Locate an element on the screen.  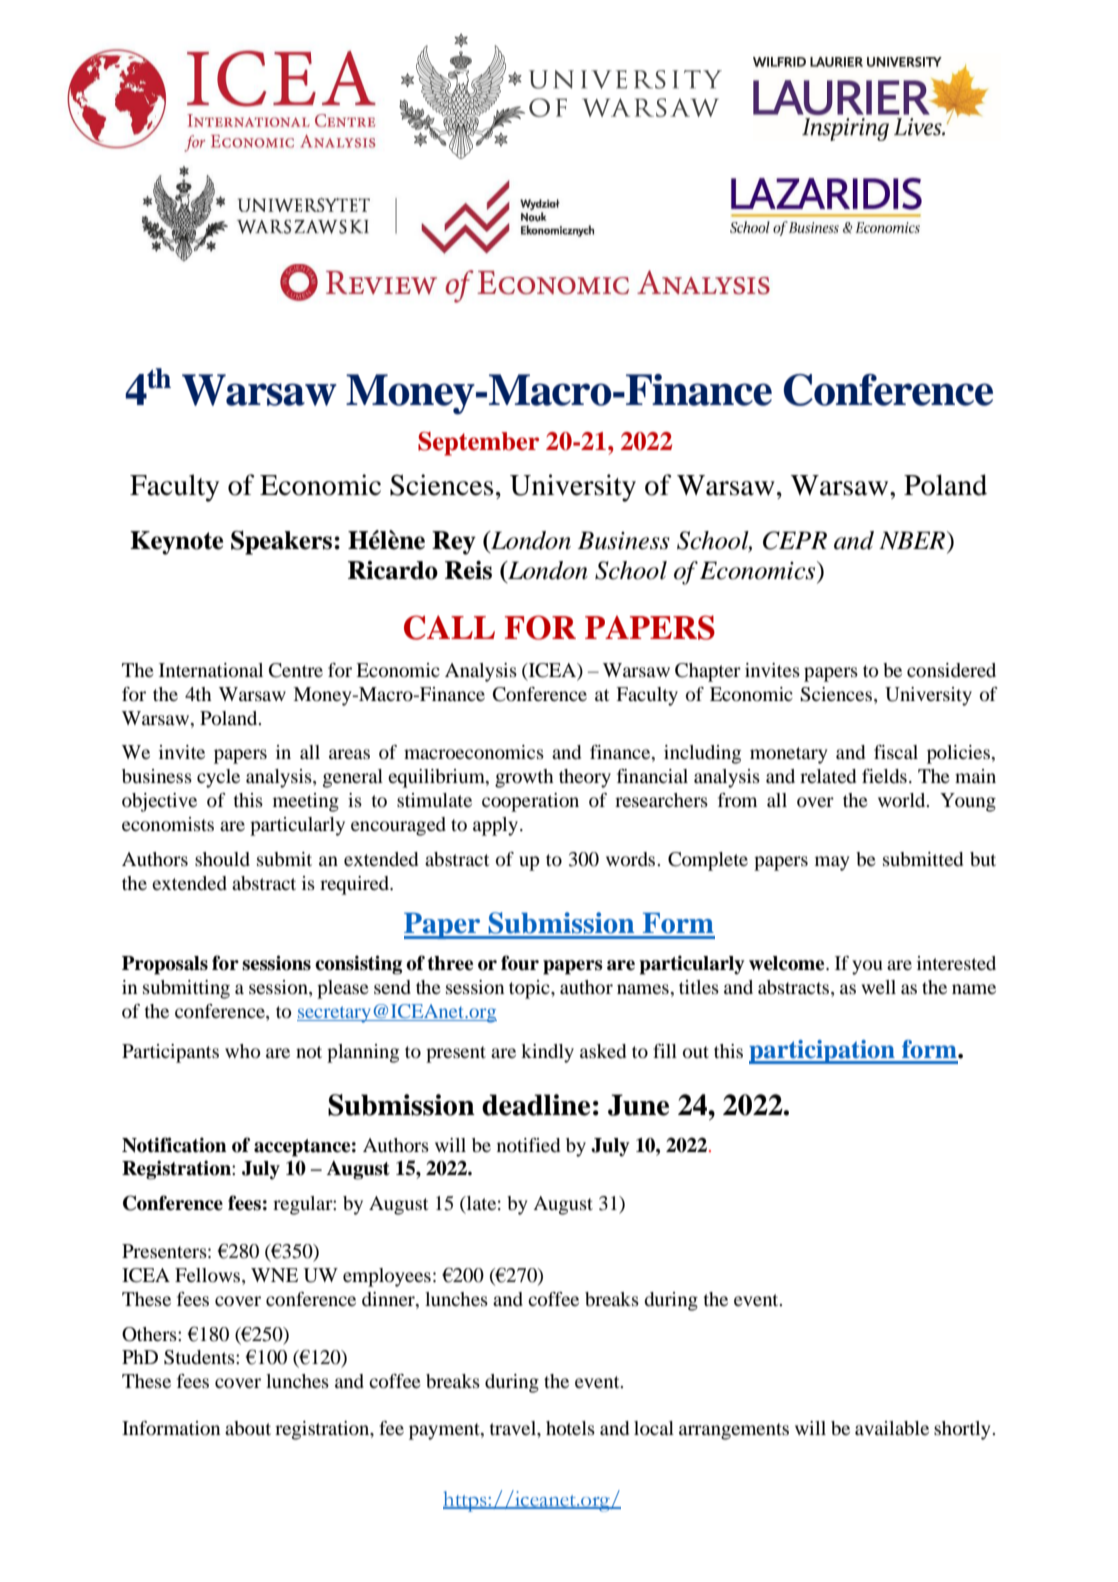
hotels is located at coordinates (570, 1428).
